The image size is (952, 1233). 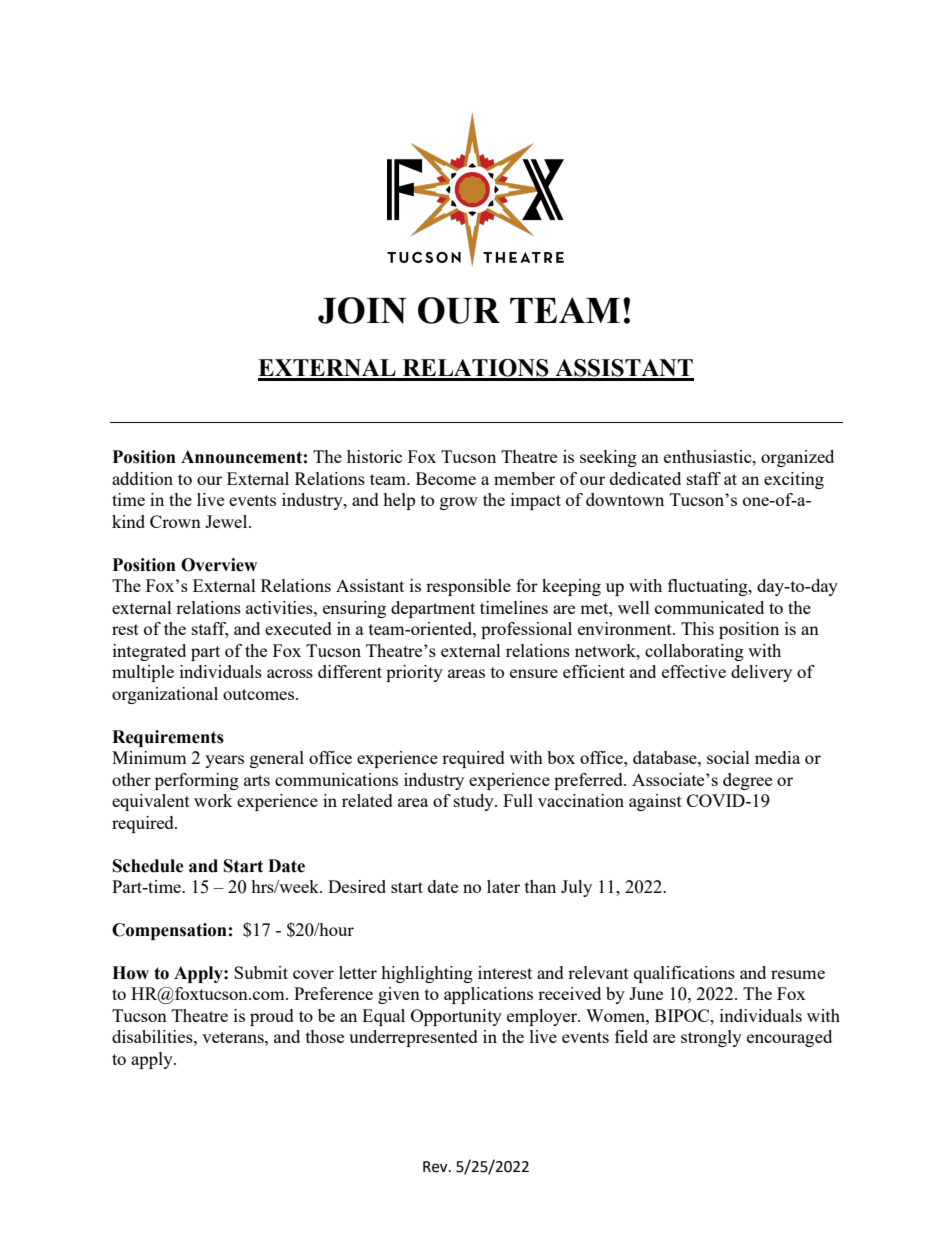 What do you see at coordinates (142, 478) in the screenshot?
I see `addition` at bounding box center [142, 478].
